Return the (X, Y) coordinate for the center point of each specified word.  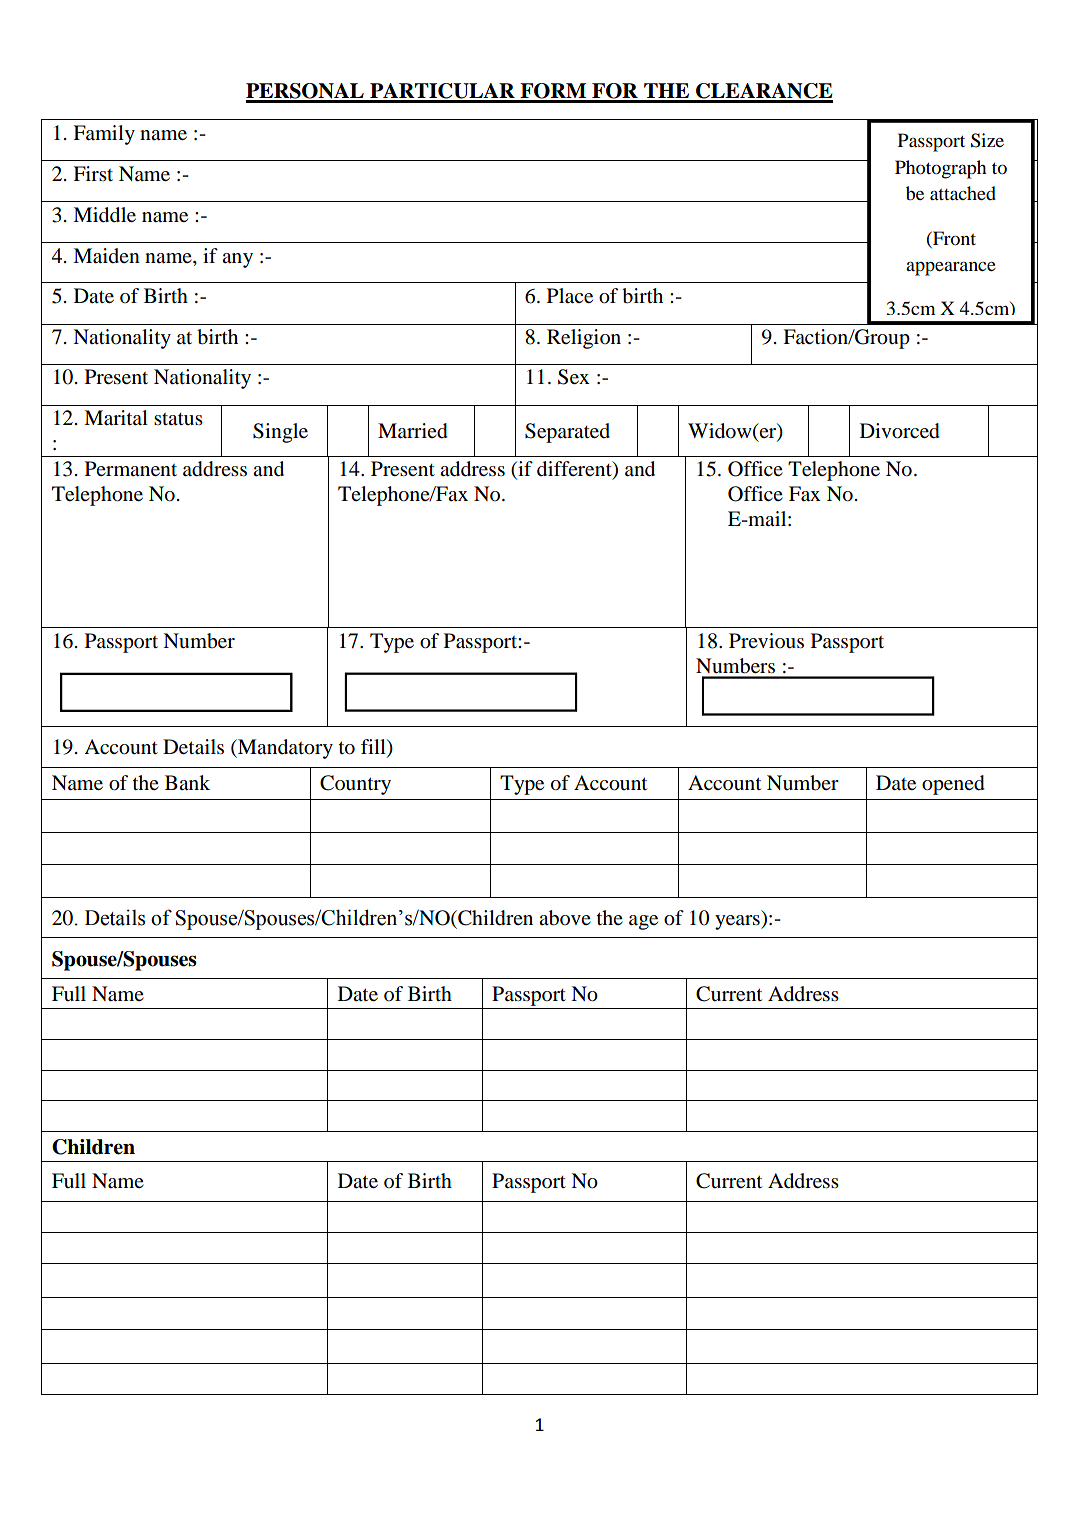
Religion (584, 339)
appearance (951, 268)
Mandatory (284, 749)
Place (570, 296)
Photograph (941, 169)
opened (953, 785)
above (565, 918)
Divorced (900, 431)
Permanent (131, 469)
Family (104, 135)
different (575, 470)
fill (374, 746)
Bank (187, 782)
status (178, 419)
